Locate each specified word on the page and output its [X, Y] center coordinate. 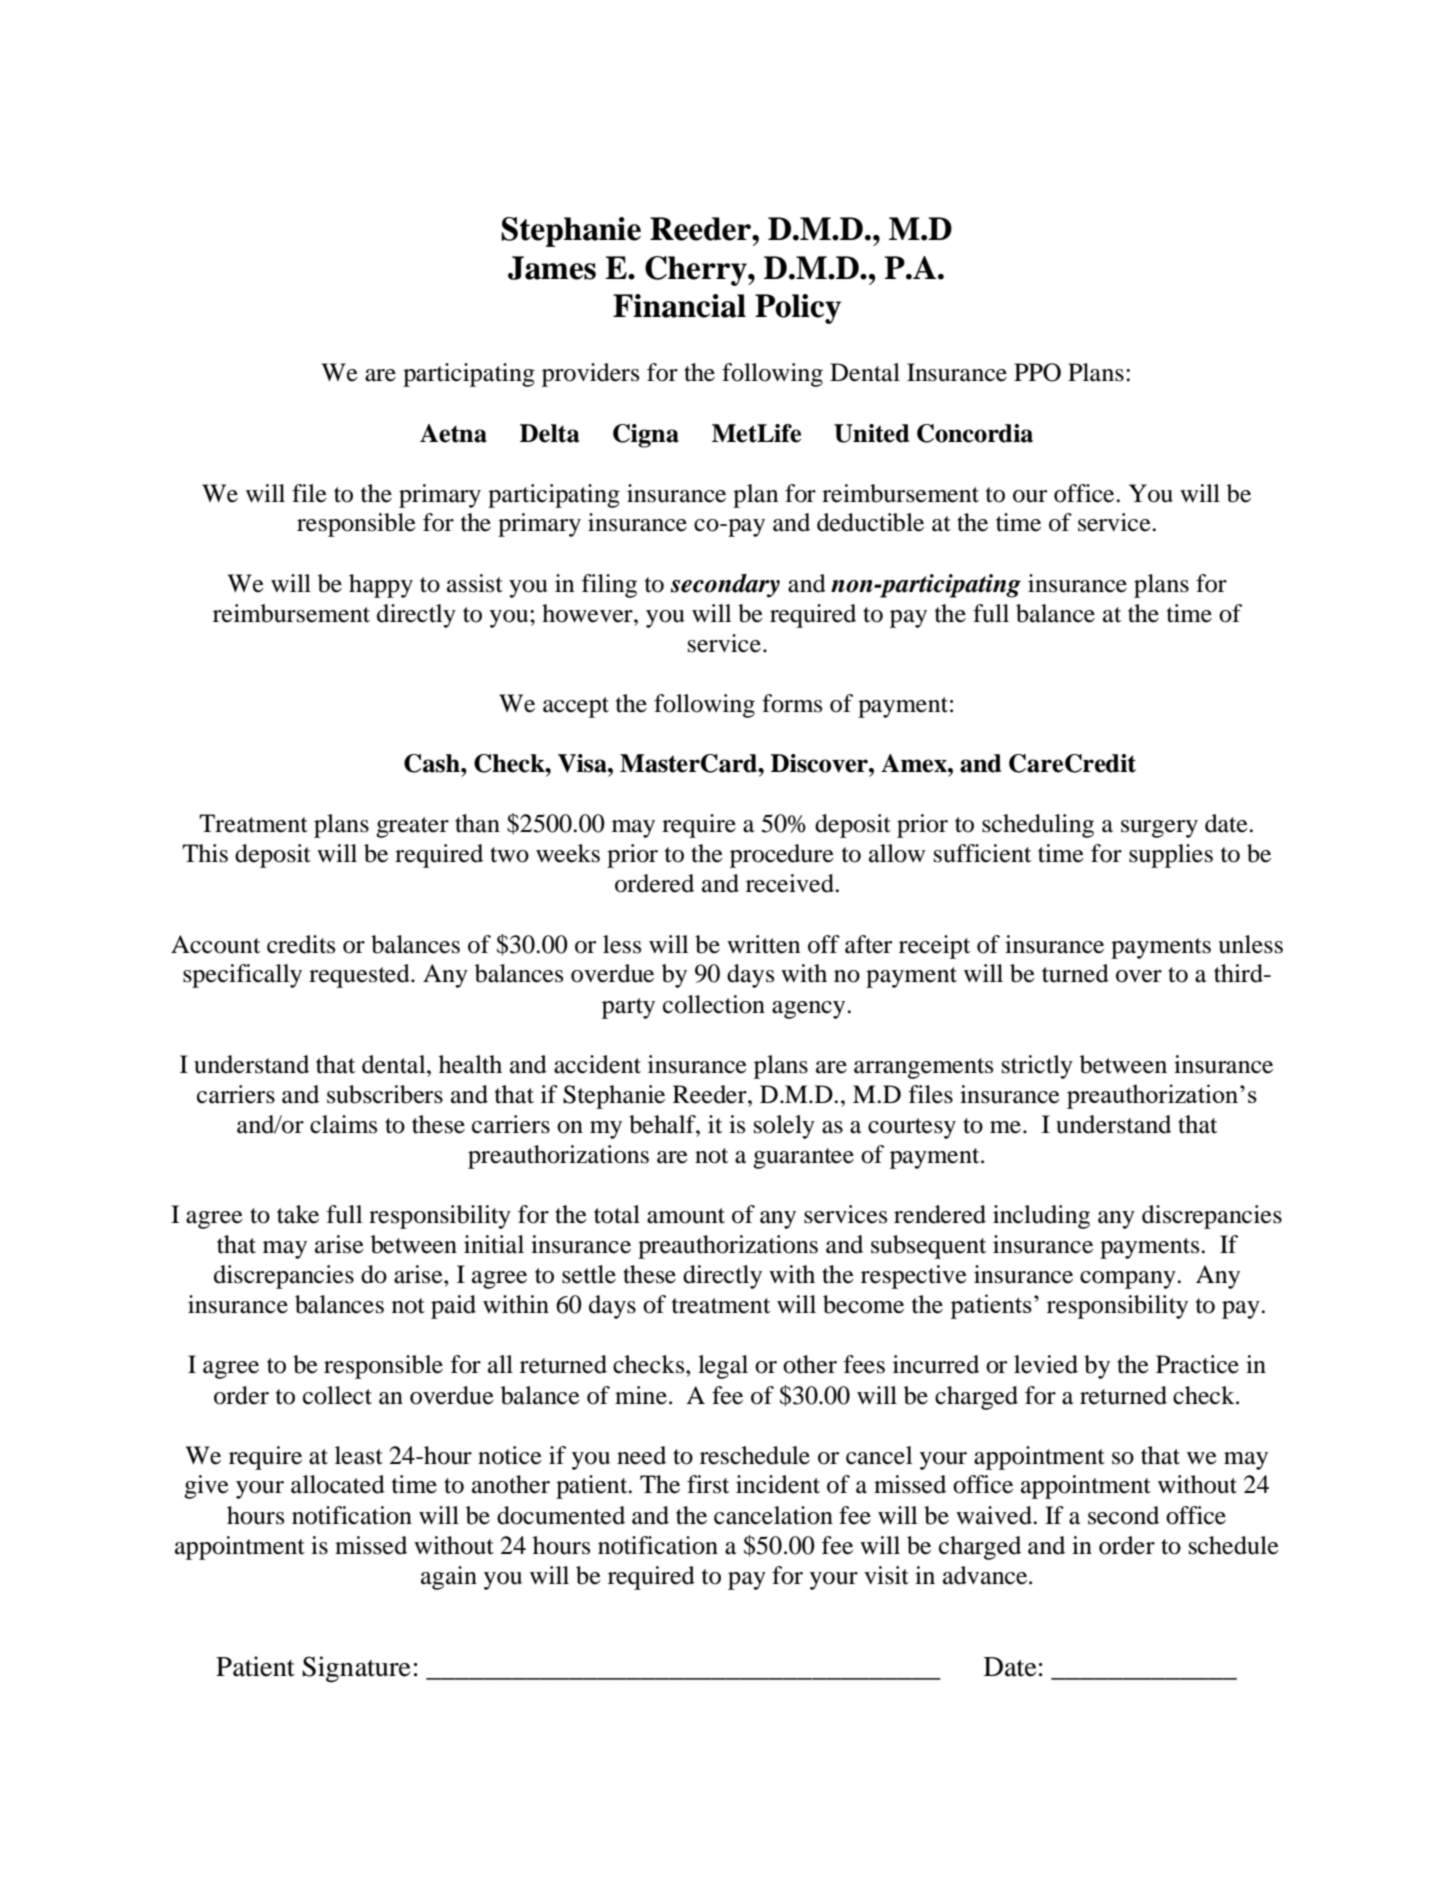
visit [886, 1575]
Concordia [975, 433]
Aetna [453, 433]
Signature [356, 1669]
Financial [679, 306]
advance [986, 1575]
